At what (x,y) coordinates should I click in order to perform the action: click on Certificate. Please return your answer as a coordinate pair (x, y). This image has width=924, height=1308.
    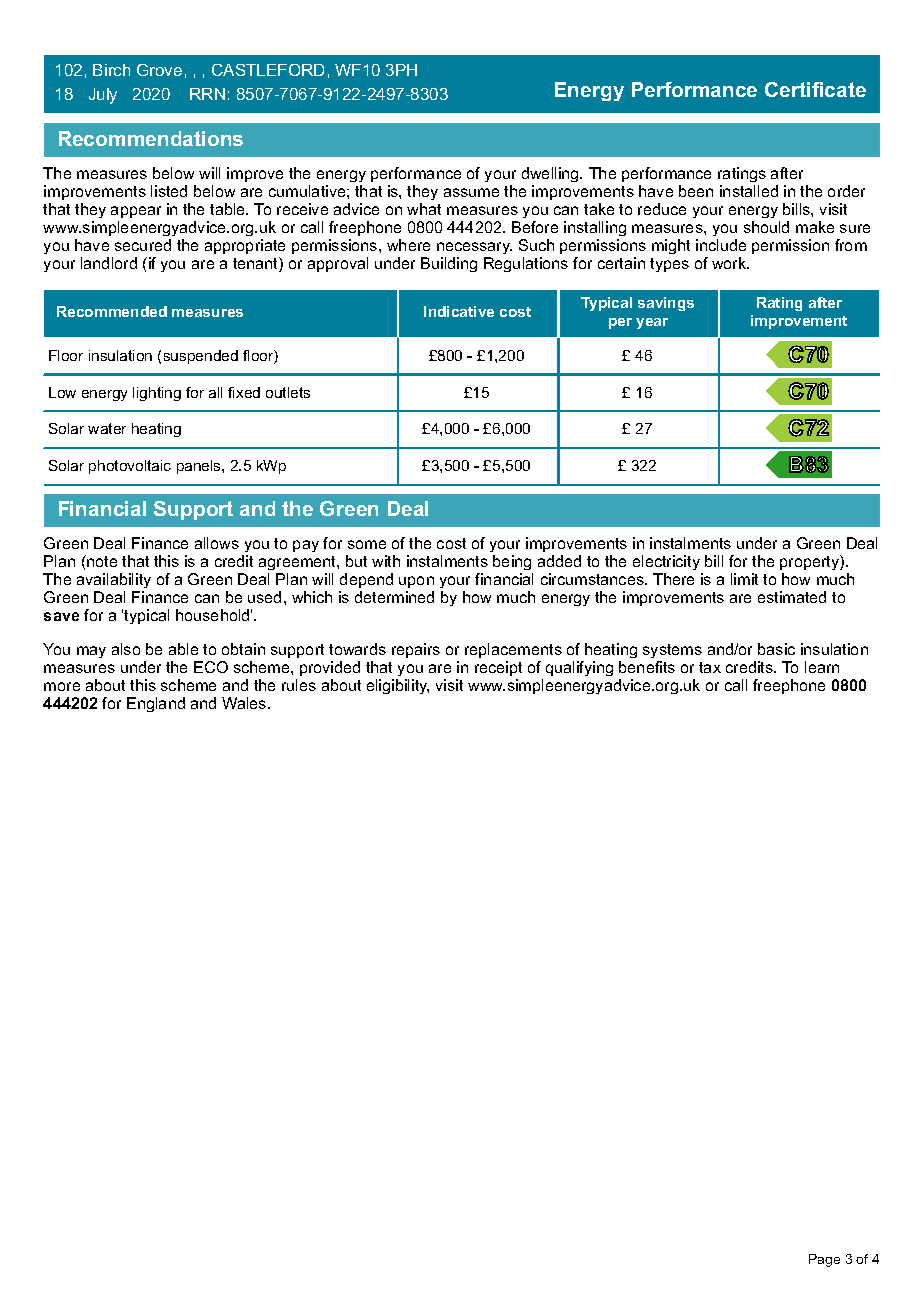
    Looking at the image, I should click on (815, 89).
